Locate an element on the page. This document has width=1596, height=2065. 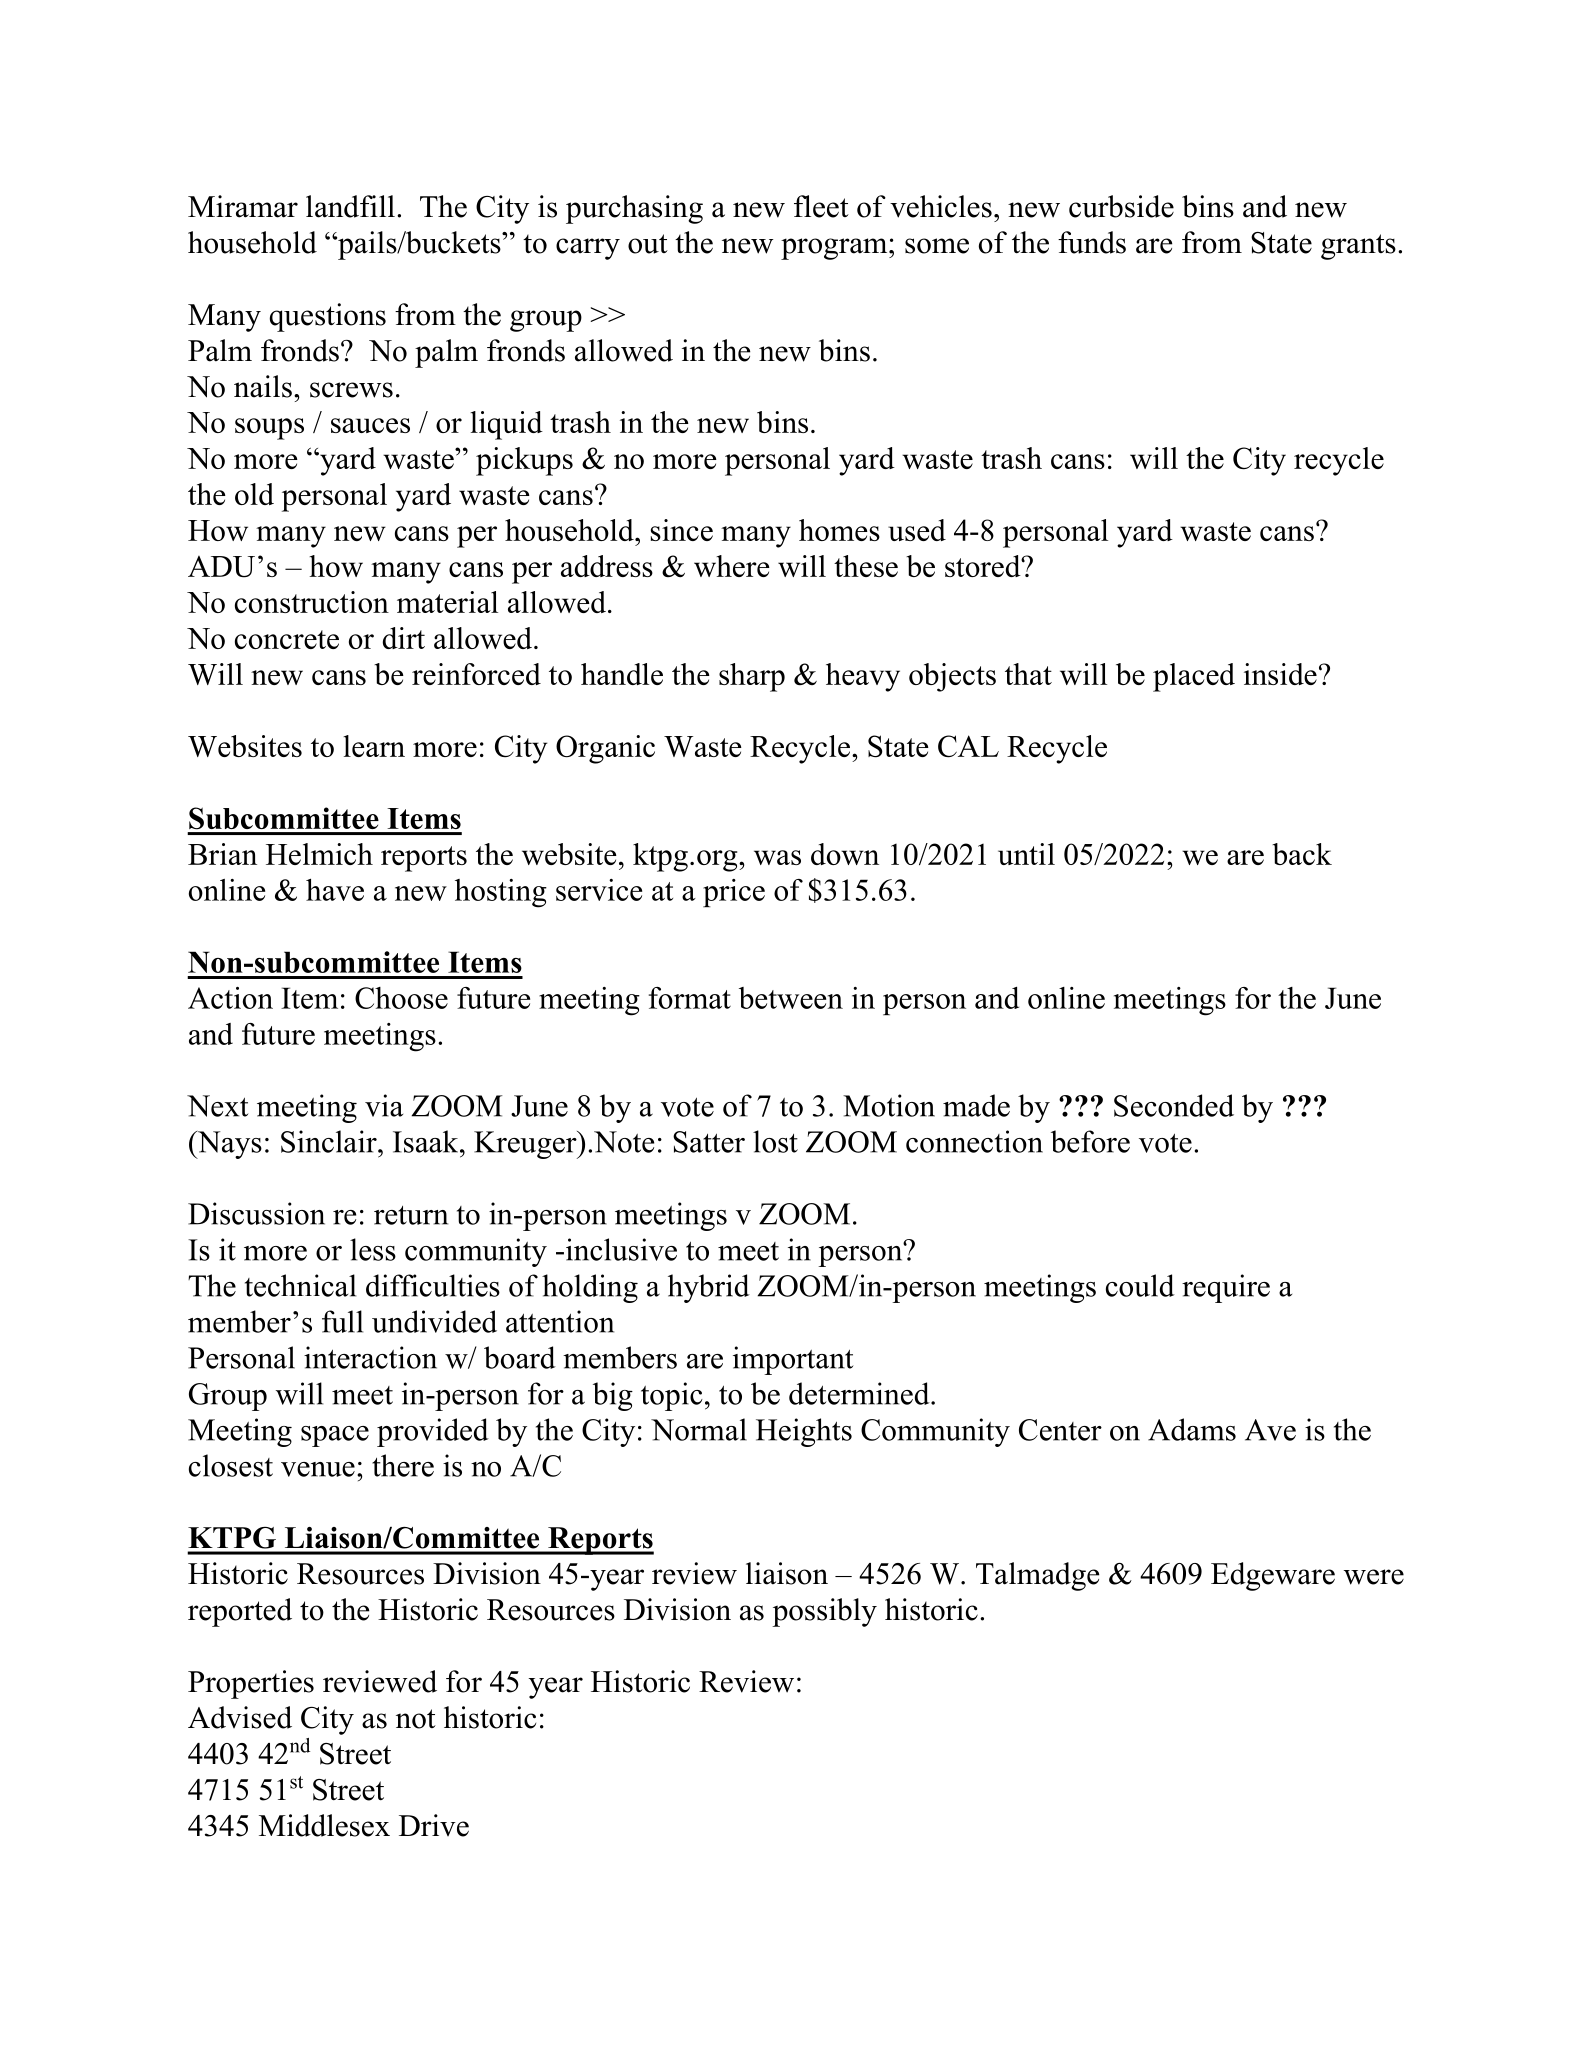
Choose is located at coordinates (401, 998).
